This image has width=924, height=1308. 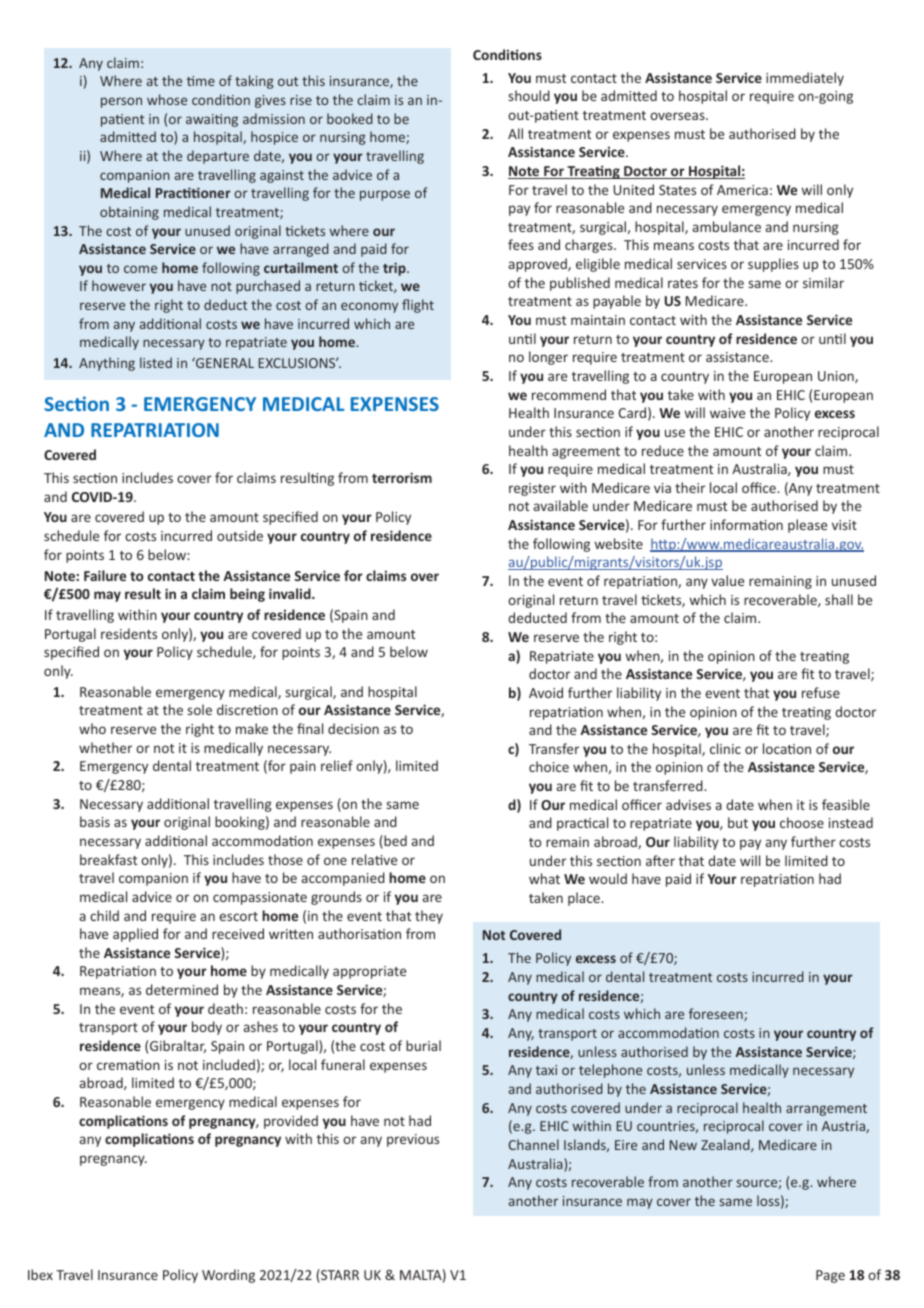 What do you see at coordinates (529, 95) in the image?
I see `should` at bounding box center [529, 95].
